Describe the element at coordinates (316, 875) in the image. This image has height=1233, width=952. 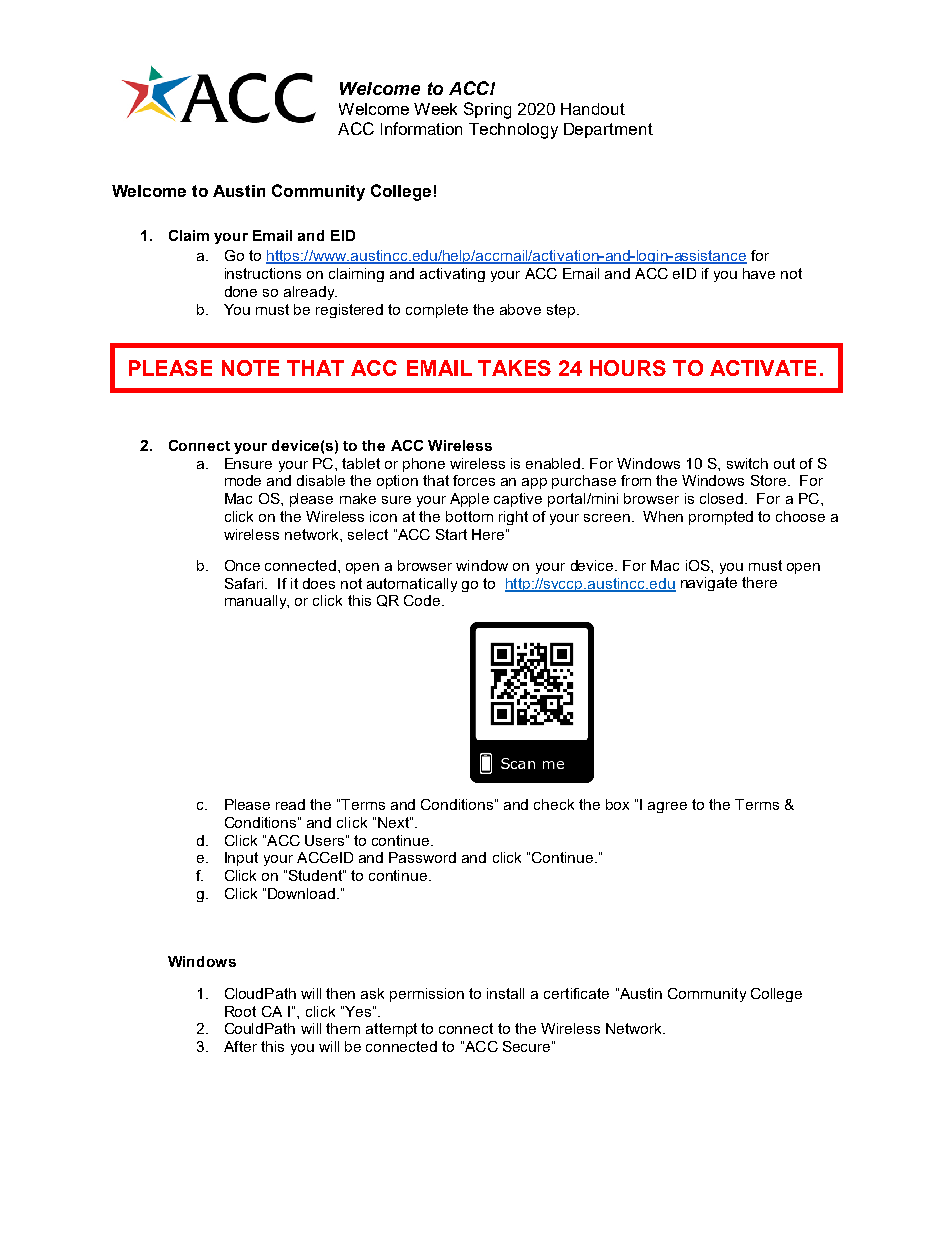
I see `Student` at that location.
